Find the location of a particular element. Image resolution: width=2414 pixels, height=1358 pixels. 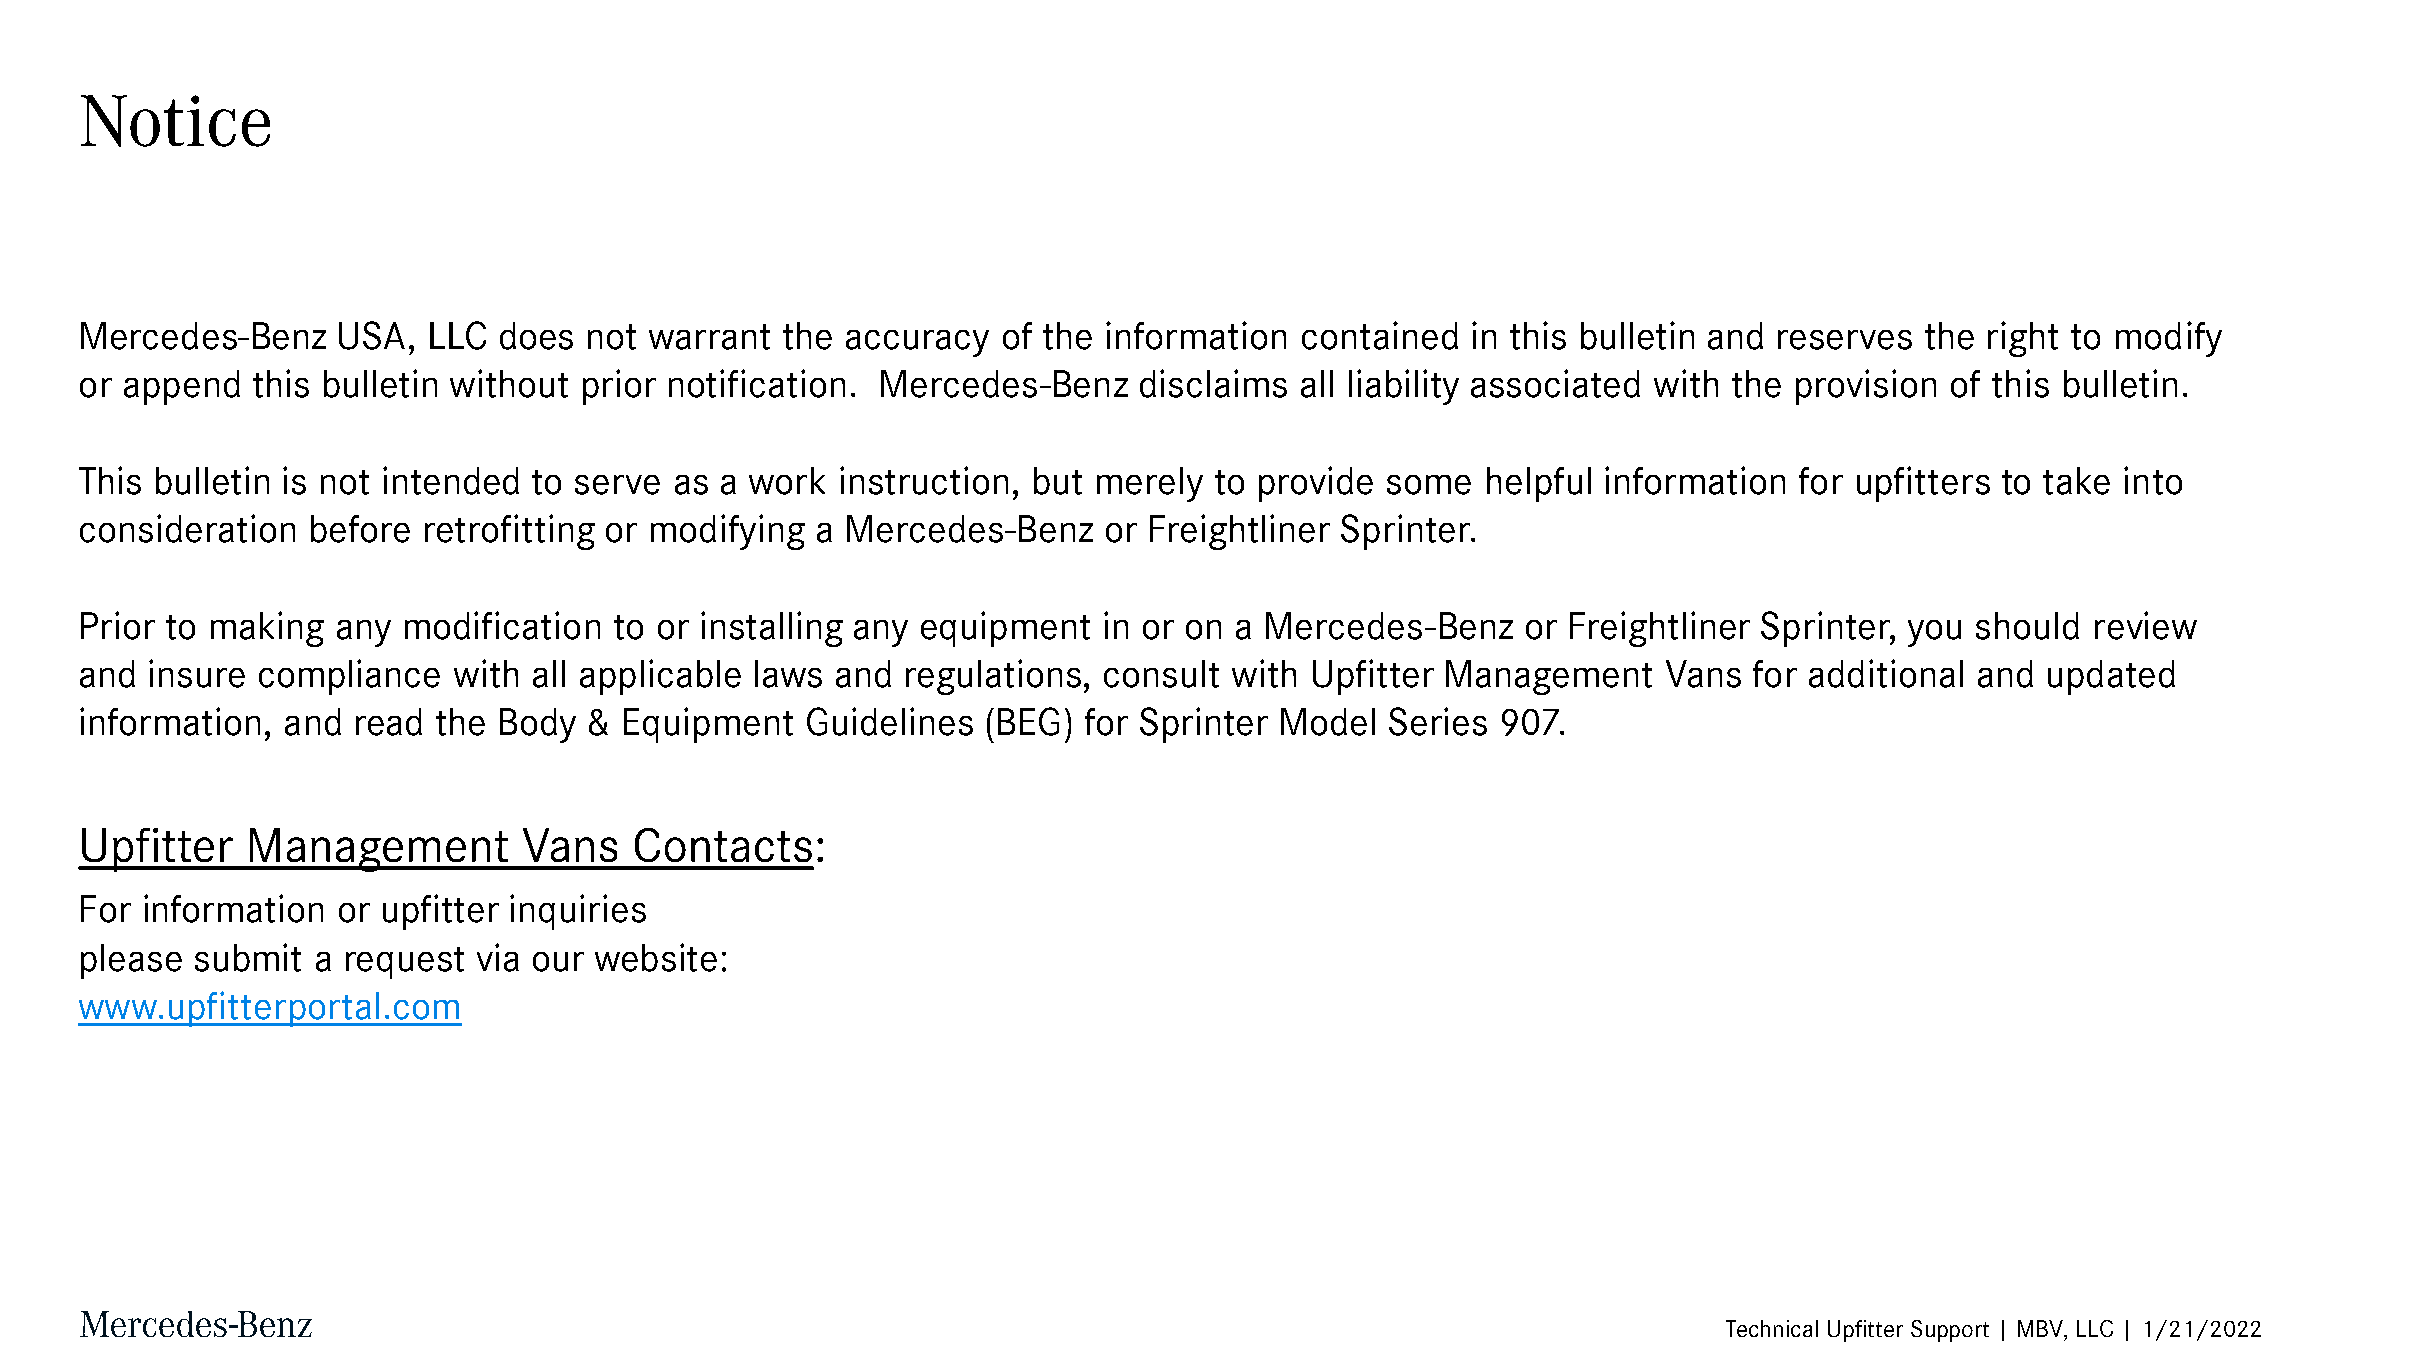

take is located at coordinates (2076, 481).
